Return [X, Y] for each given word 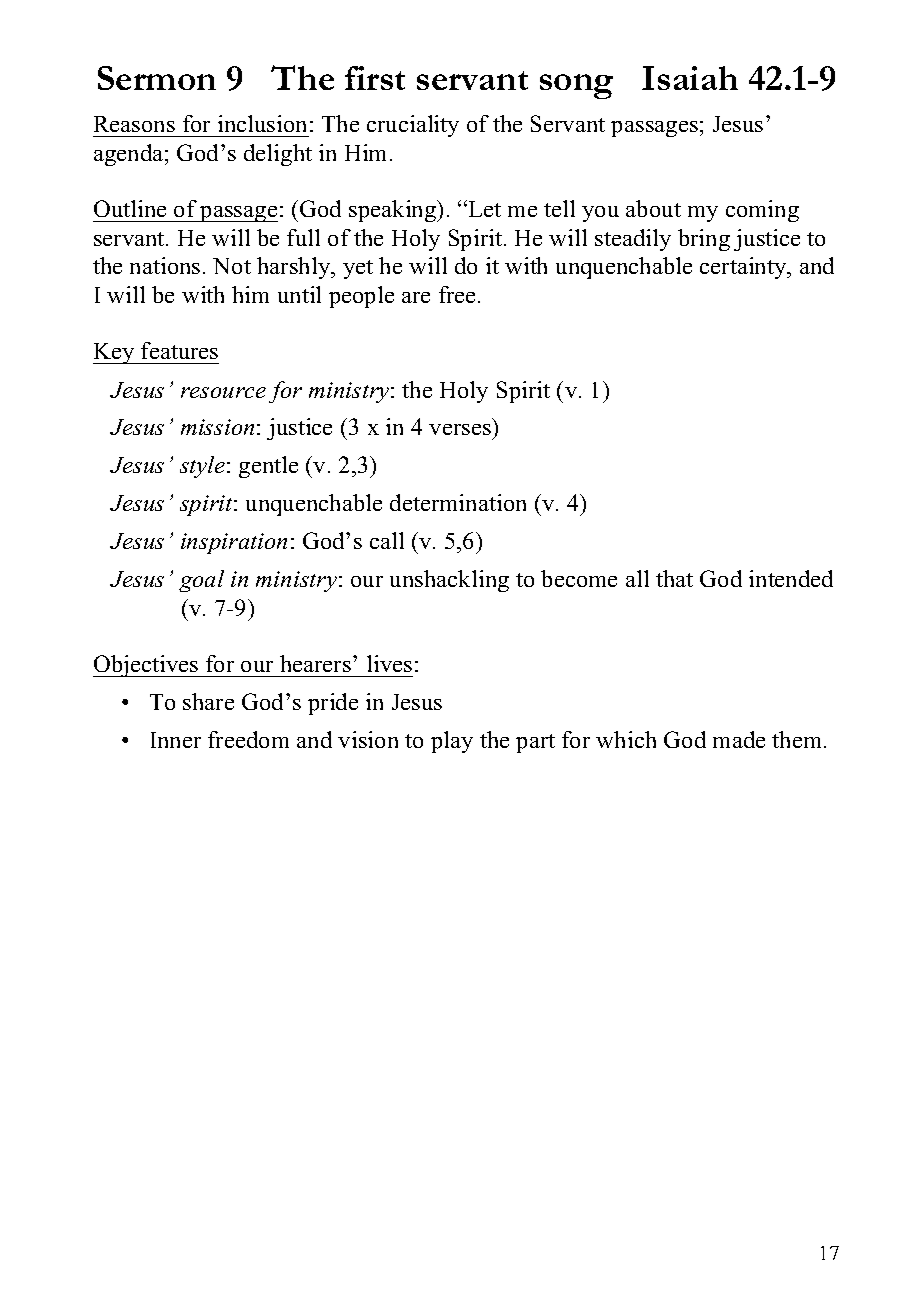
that [674, 578]
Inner [176, 740]
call [387, 540]
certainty [744, 268]
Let [485, 209]
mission [217, 427]
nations [165, 265]
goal [201, 581]
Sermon [157, 78]
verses [460, 429]
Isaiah [690, 78]
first [375, 78]
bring [704, 240]
